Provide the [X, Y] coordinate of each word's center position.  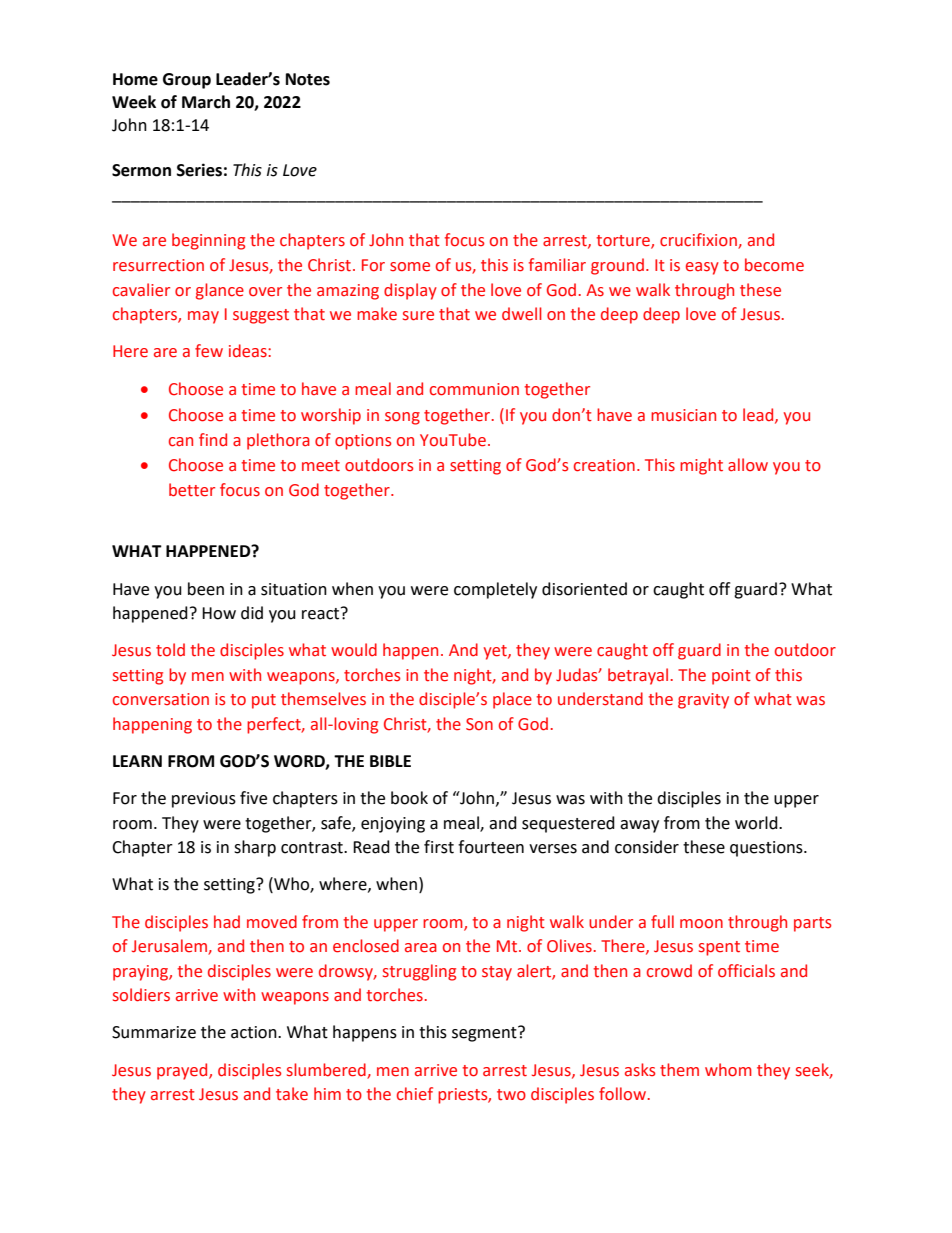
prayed [183, 1071]
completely [495, 590]
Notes [308, 79]
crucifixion [699, 241]
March [206, 102]
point [731, 677]
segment [485, 1034]
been [206, 589]
